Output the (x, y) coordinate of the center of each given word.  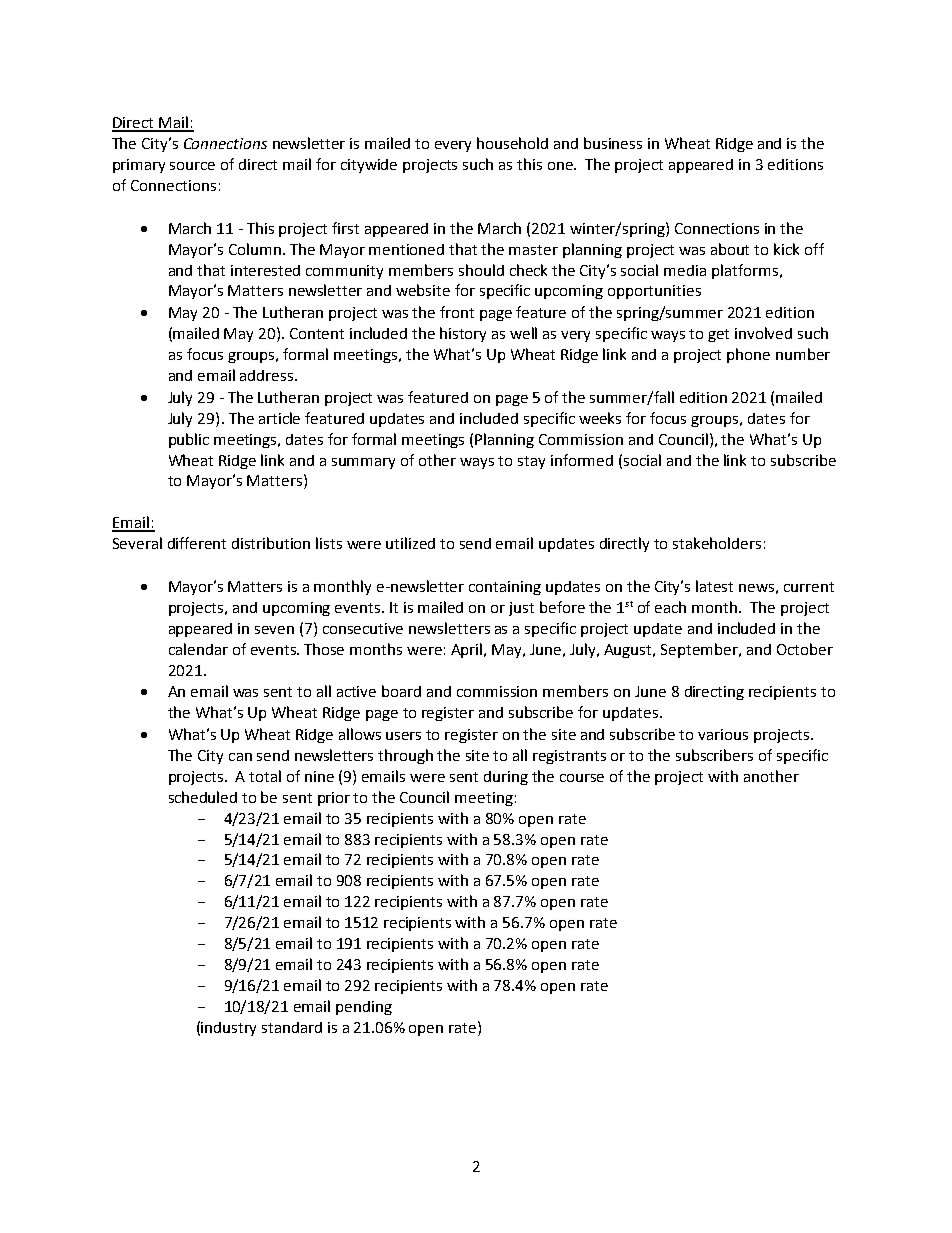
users (403, 736)
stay (531, 462)
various (723, 734)
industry (228, 1029)
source (192, 166)
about (730, 249)
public (189, 440)
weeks (600, 418)
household (512, 143)
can (240, 757)
